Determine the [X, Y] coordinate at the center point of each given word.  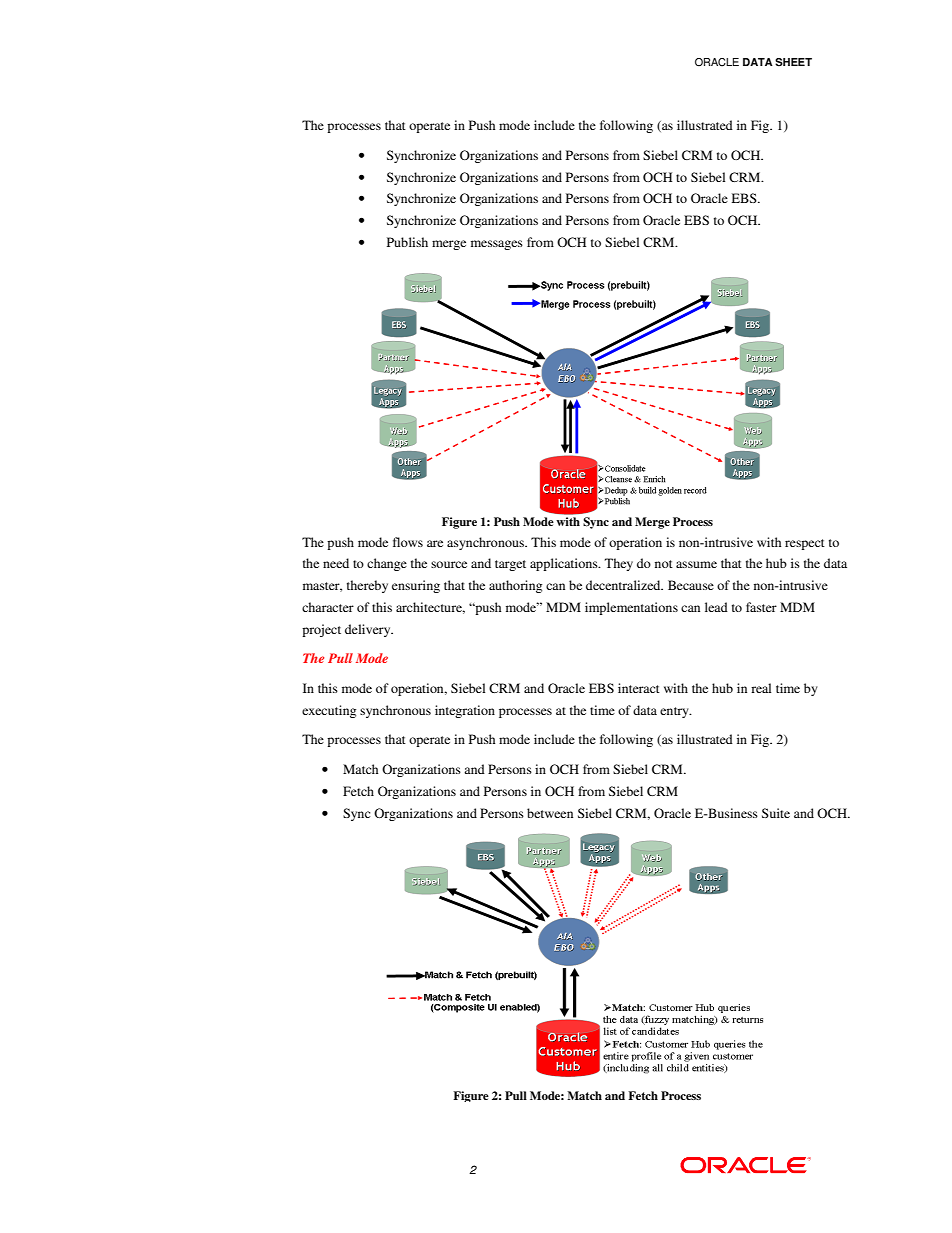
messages [497, 245]
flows [408, 542]
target [510, 565]
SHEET [793, 62]
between [550, 813]
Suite [776, 813]
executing [329, 711]
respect [805, 544]
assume [696, 564]
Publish [407, 242]
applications [565, 564]
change [387, 564]
